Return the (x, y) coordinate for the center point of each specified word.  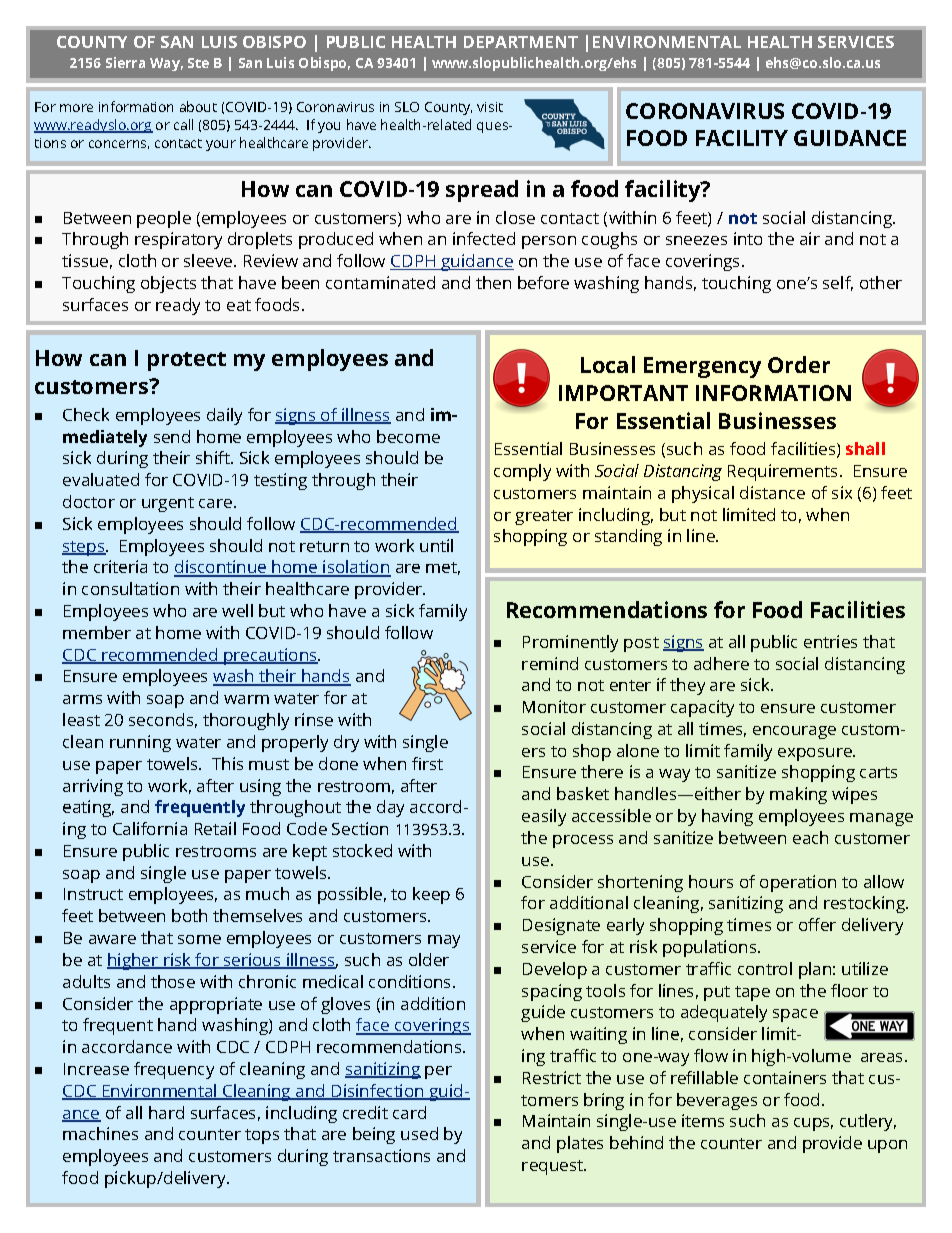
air (810, 238)
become (408, 436)
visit (490, 107)
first (427, 763)
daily (224, 416)
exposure (816, 754)
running (140, 743)
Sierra (125, 62)
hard (166, 1112)
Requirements (784, 472)
